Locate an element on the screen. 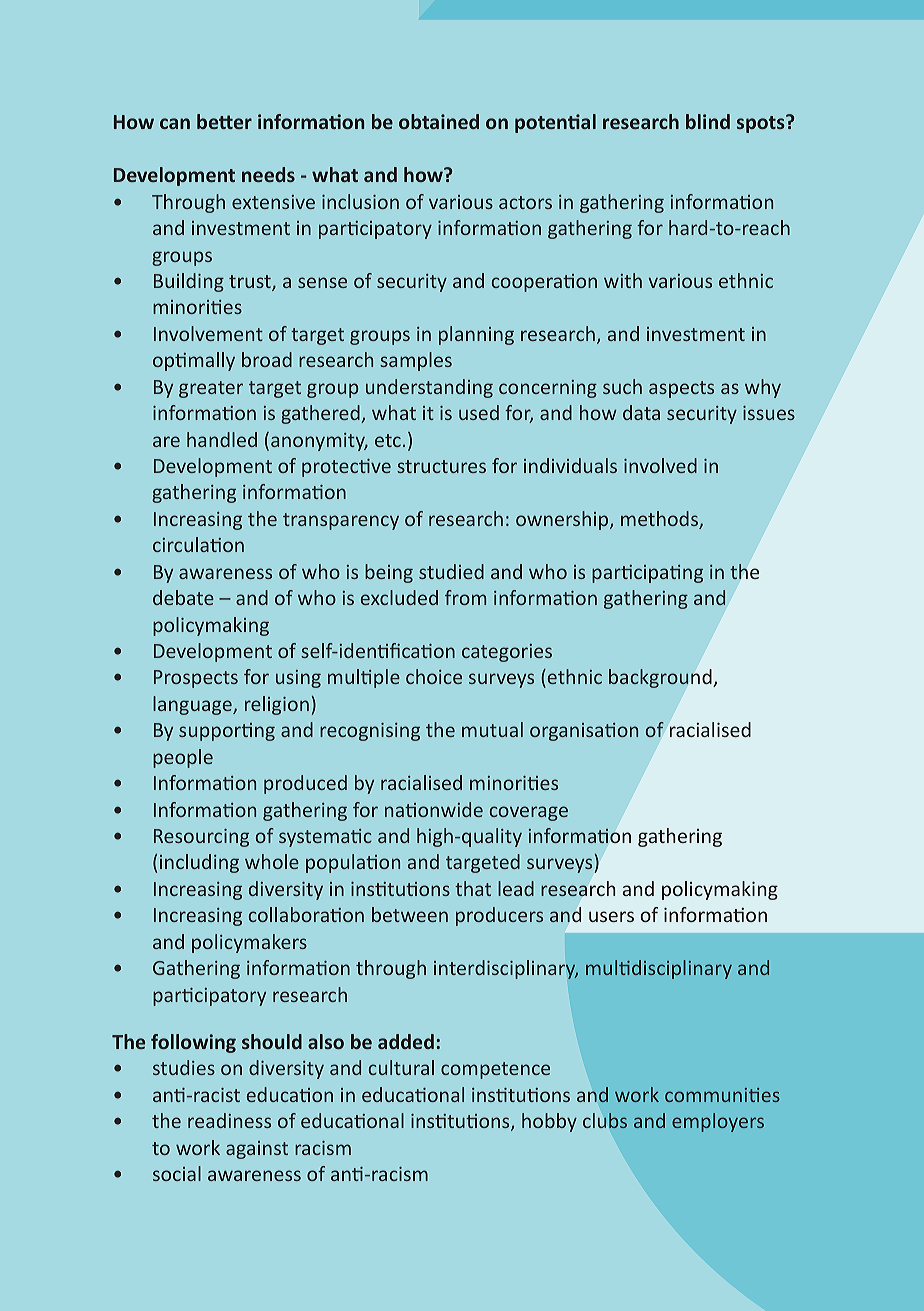 The image size is (924, 1311). background is located at coordinates (660, 678).
